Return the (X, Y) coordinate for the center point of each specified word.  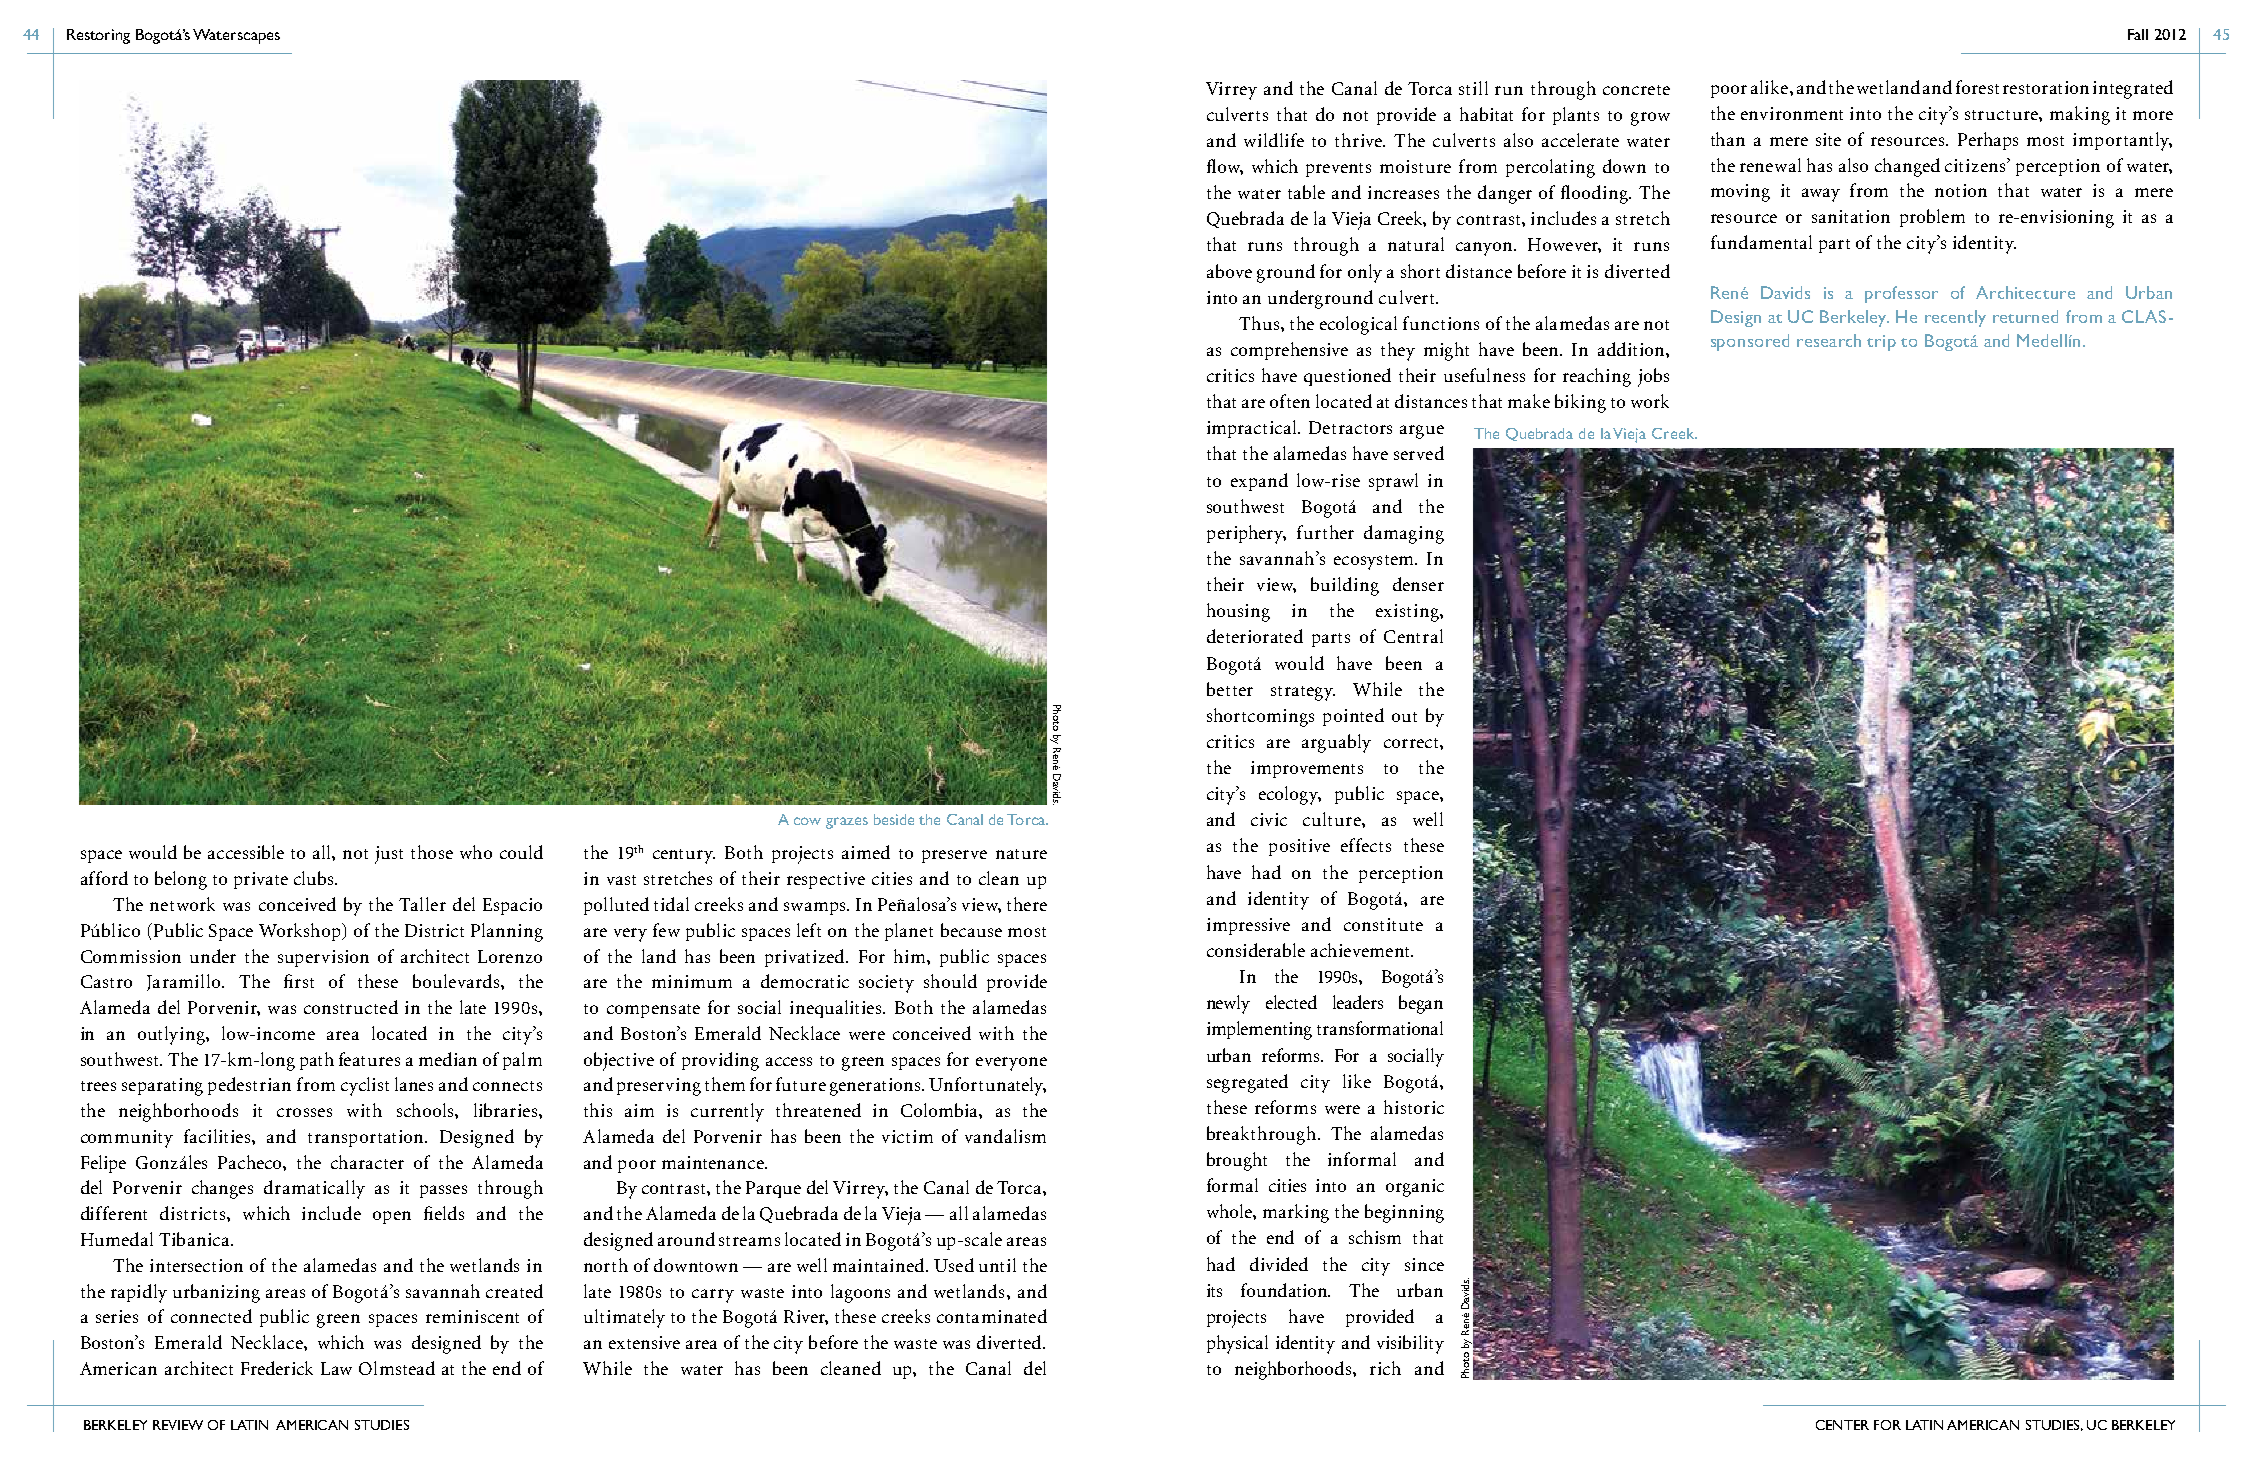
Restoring (98, 36)
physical (1237, 1344)
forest (1977, 87)
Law (336, 1368)
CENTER (1842, 1425)
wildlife (1274, 140)
